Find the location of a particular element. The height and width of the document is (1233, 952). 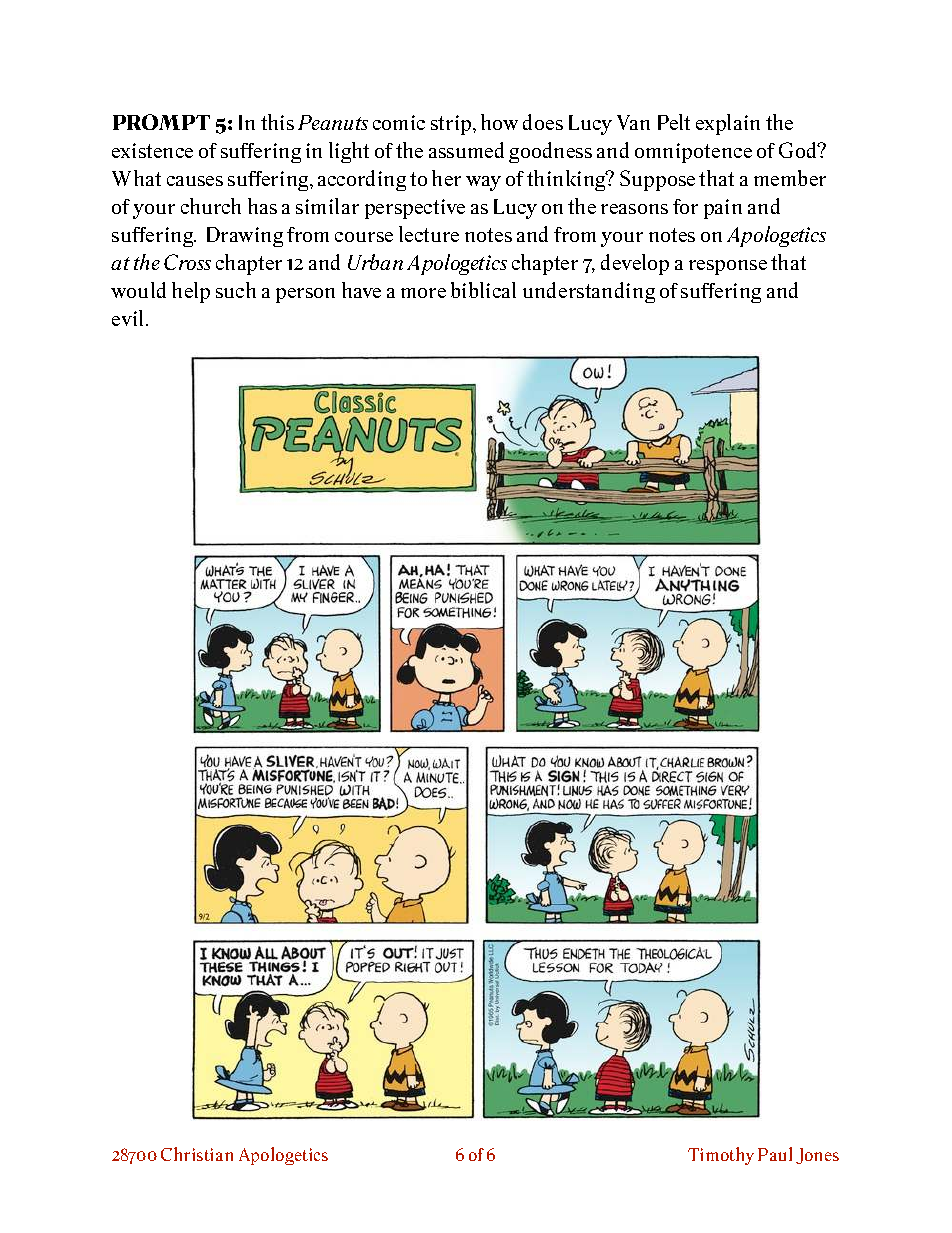

assumed is located at coordinates (466, 150).
